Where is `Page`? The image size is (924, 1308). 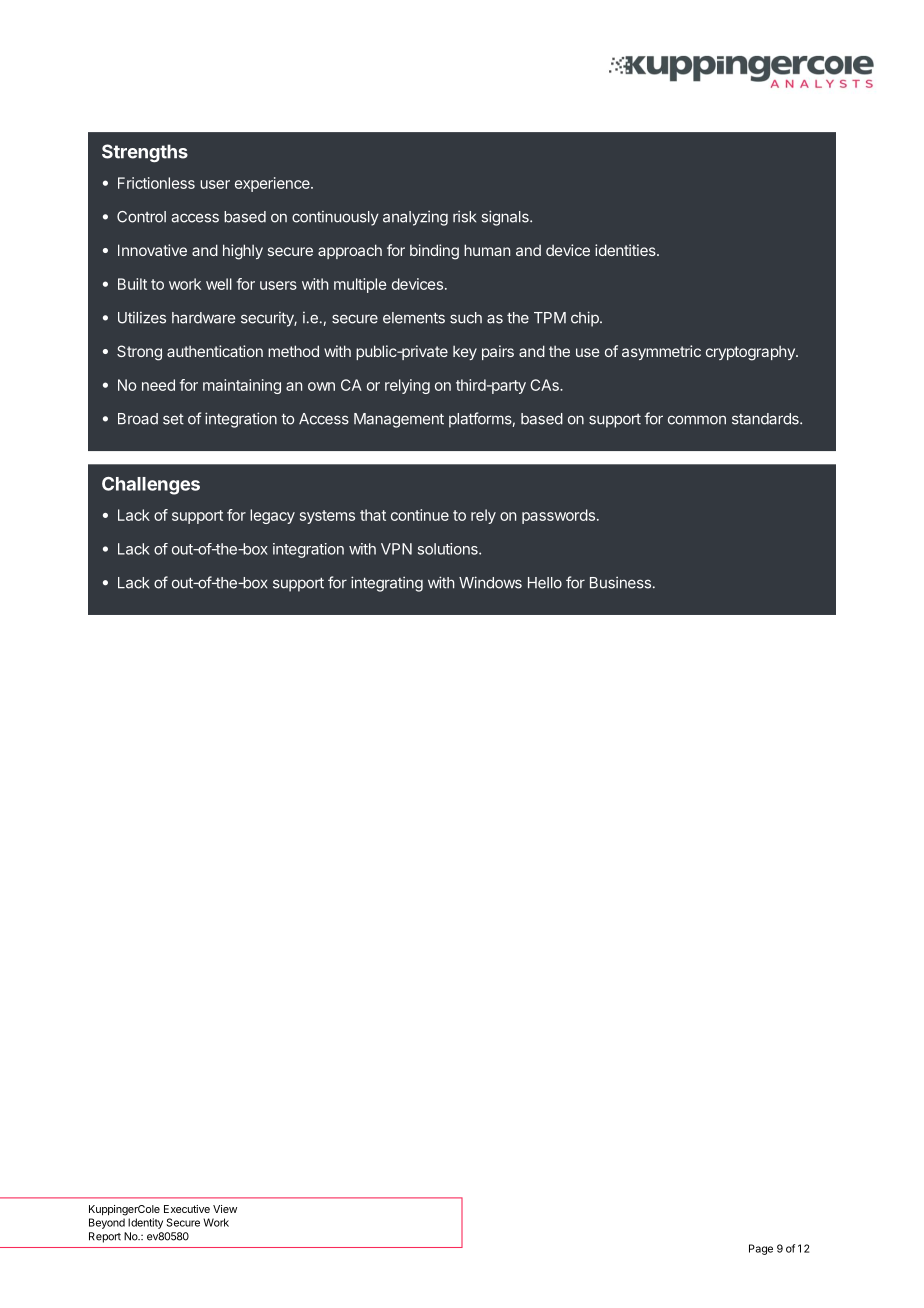
Page is located at coordinates (761, 1249).
